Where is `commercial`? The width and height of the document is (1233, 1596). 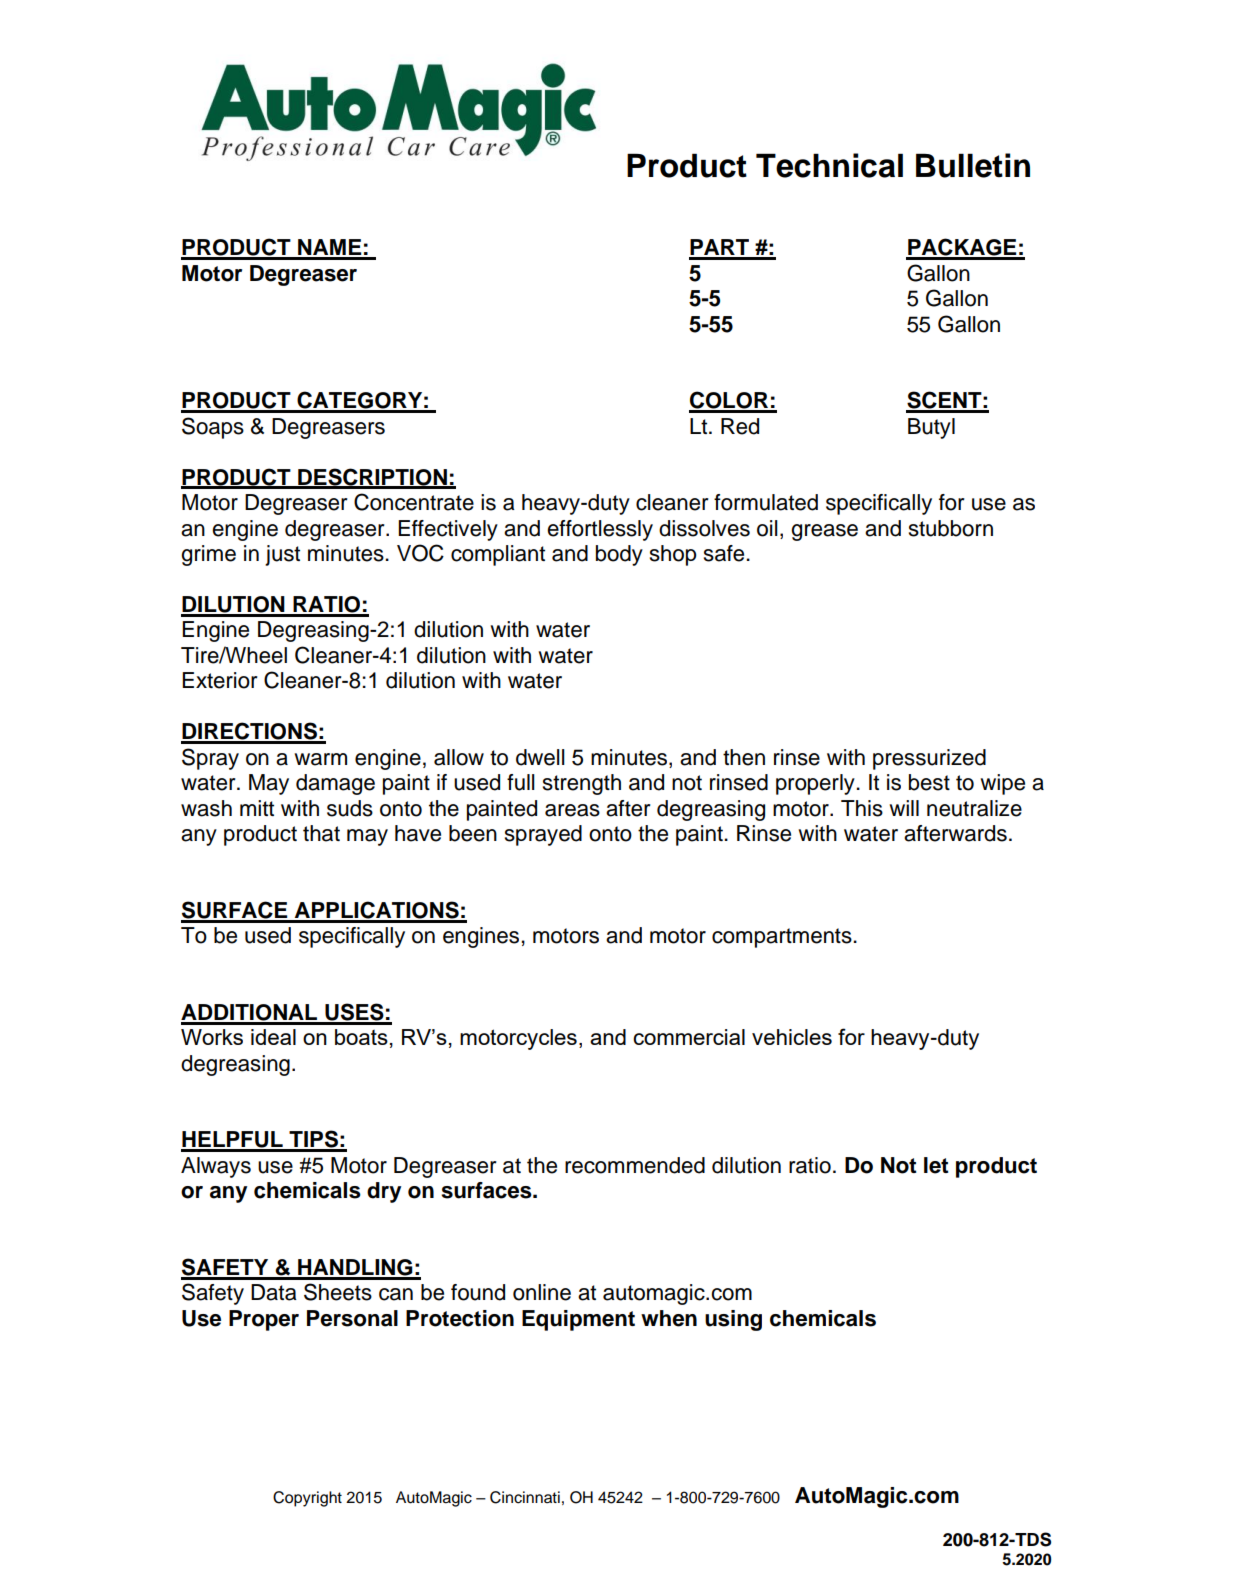 commercial is located at coordinates (689, 1037).
